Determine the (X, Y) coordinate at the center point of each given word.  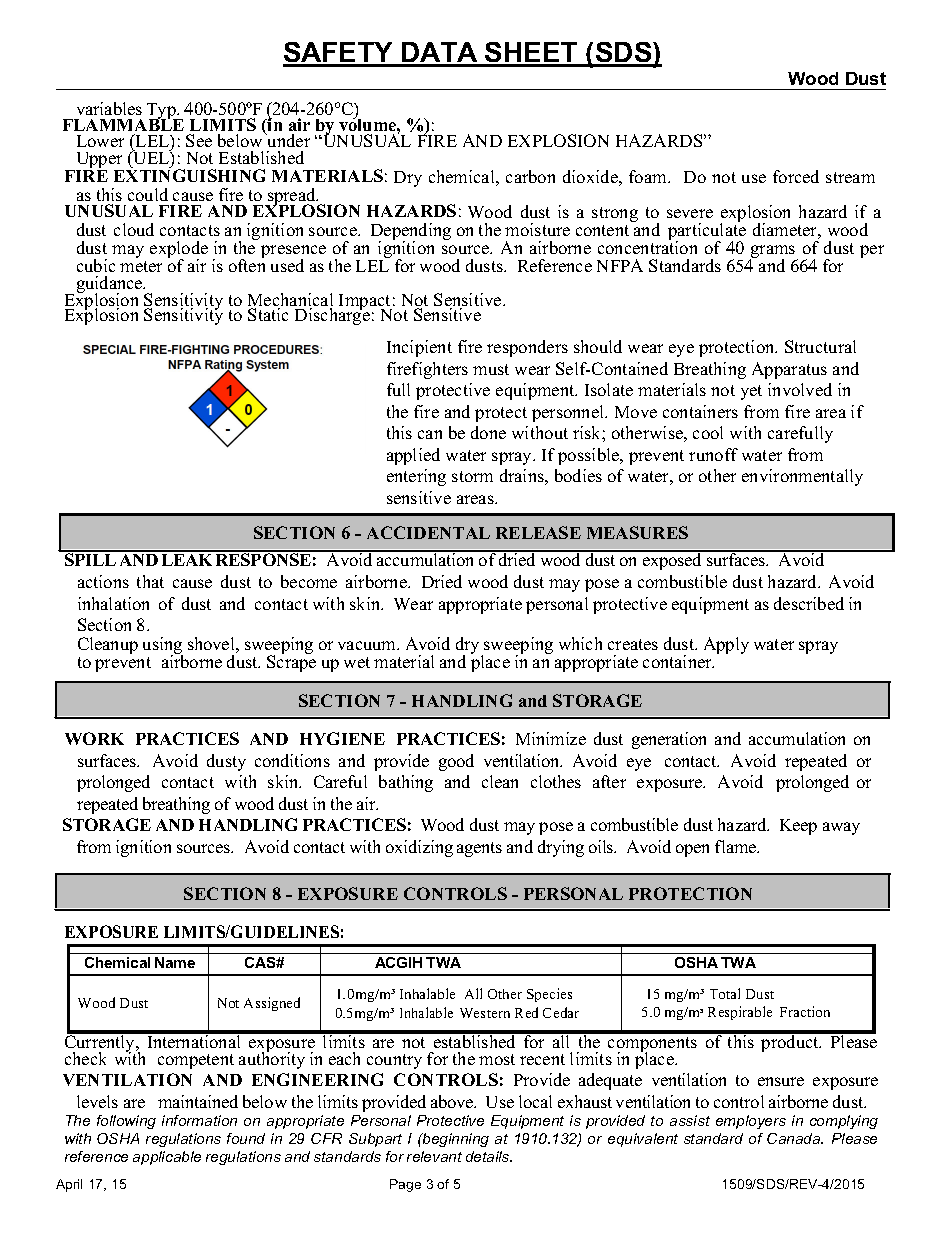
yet (751, 392)
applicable (167, 1158)
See (199, 140)
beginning (455, 1140)
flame (737, 846)
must (491, 369)
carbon (530, 176)
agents (479, 849)
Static (268, 314)
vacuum (368, 645)
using (163, 647)
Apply (726, 645)
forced (796, 176)
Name (175, 962)
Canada (795, 1138)
